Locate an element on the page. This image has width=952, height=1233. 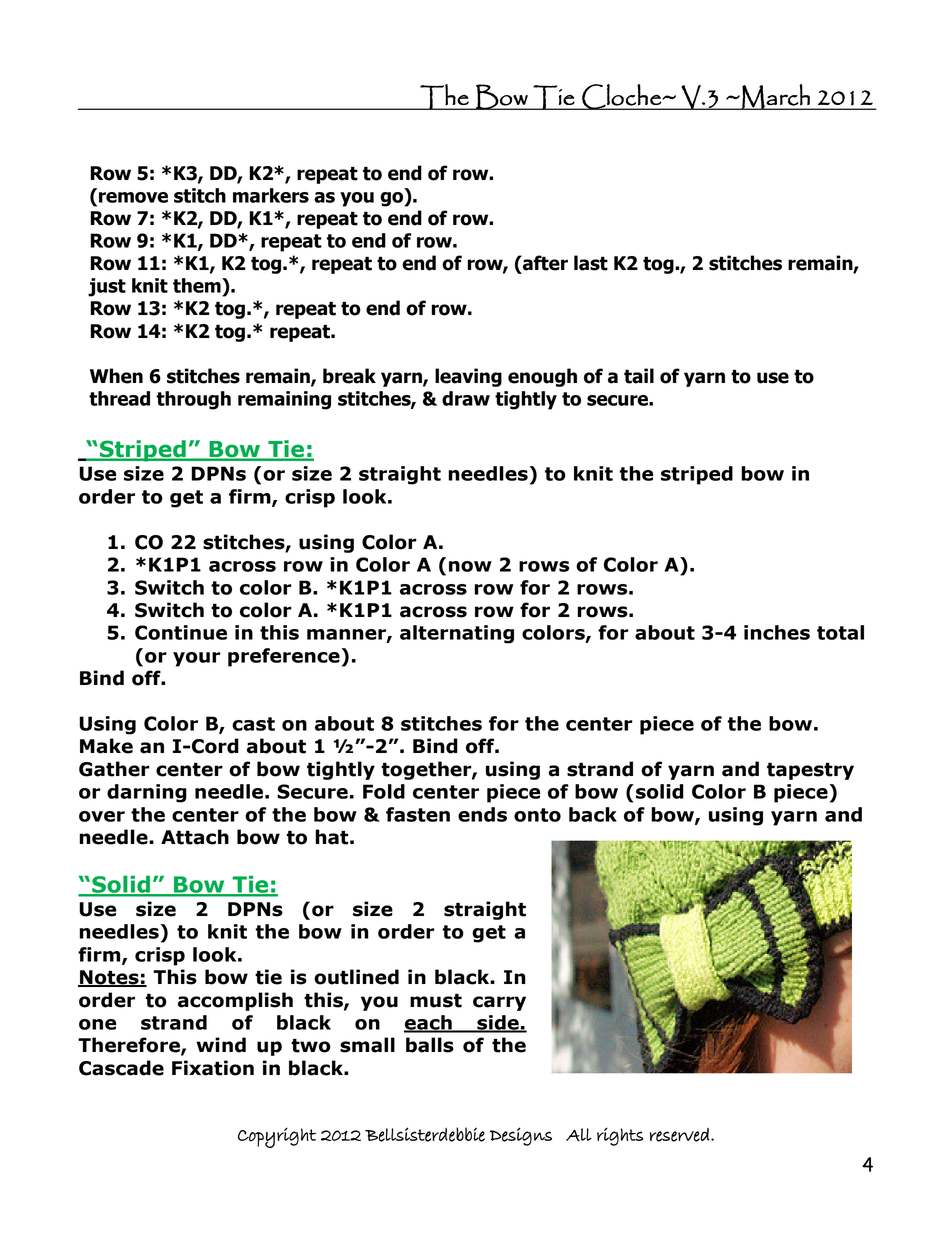
wind is located at coordinates (221, 1045).
